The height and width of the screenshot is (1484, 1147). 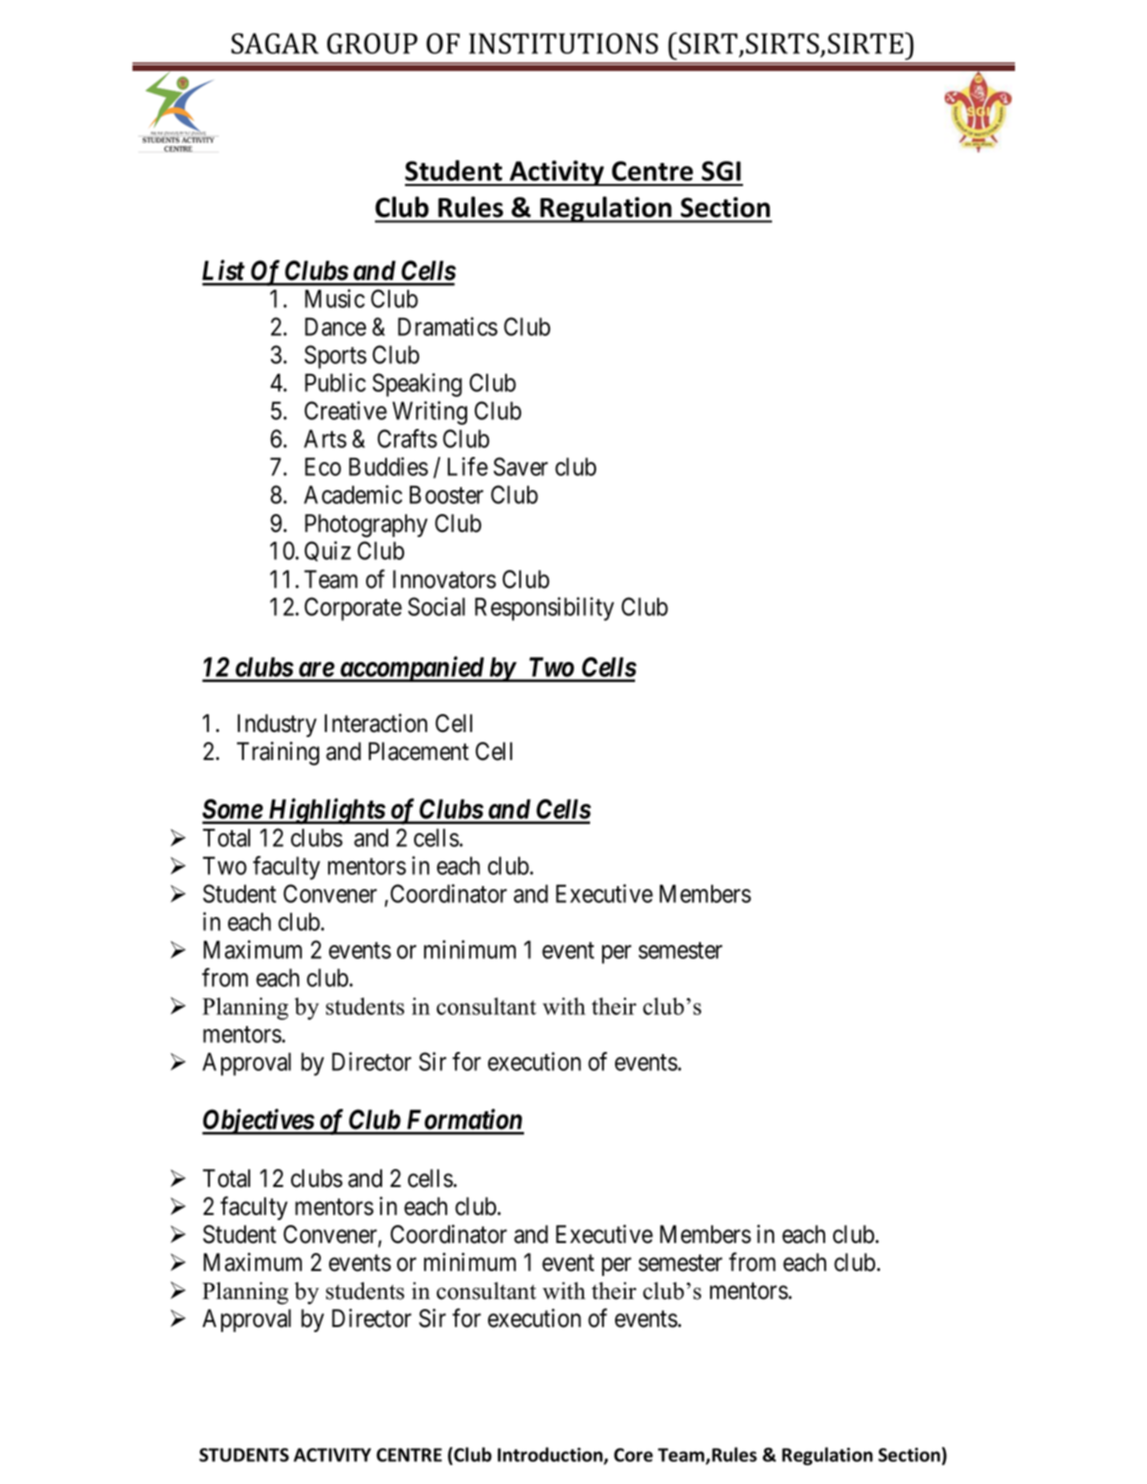 I want to click on GROUP, so click(x=372, y=43).
